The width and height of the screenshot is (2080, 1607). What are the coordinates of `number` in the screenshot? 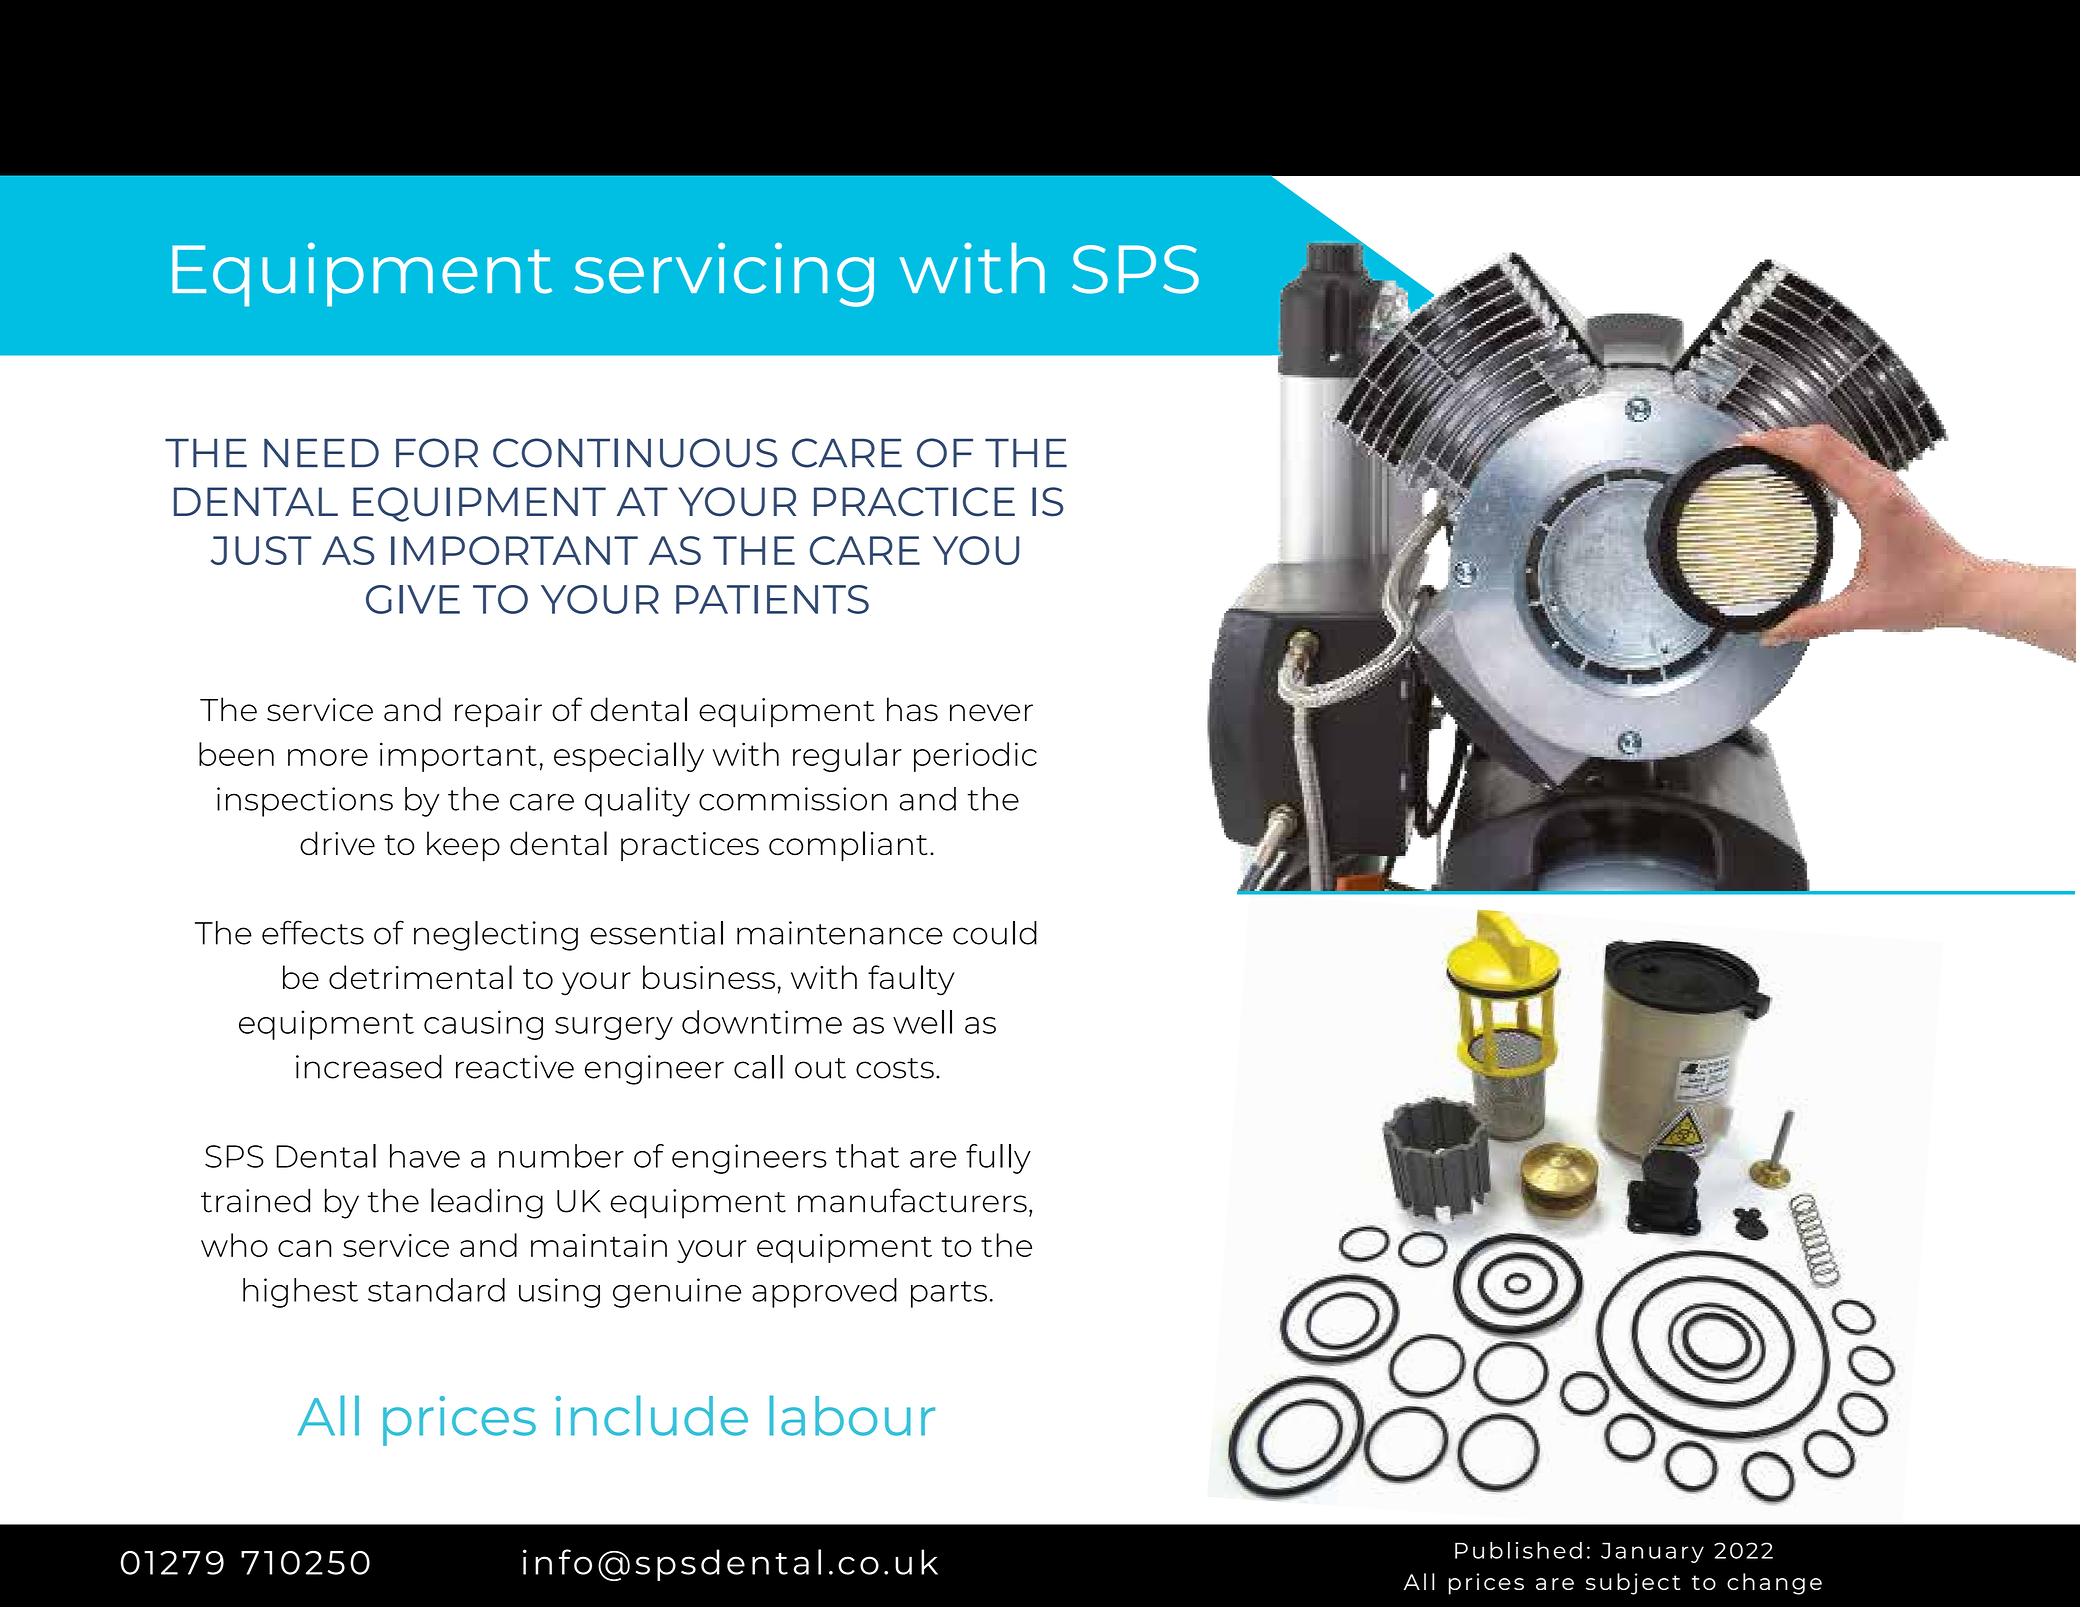 It's located at (561, 1156).
